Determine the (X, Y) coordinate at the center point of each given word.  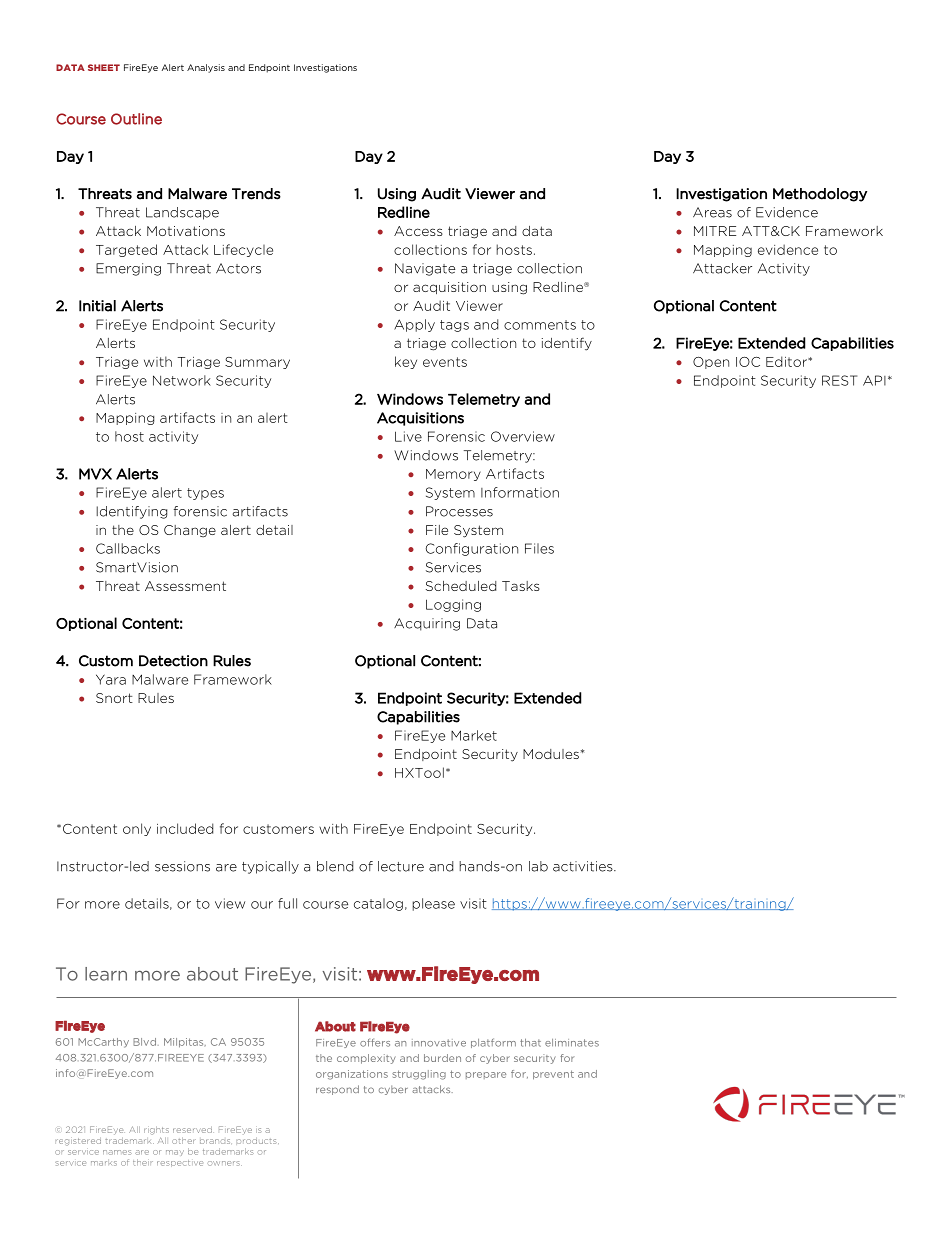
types (205, 494)
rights (156, 1131)
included (185, 828)
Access (418, 231)
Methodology (820, 195)
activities (584, 866)
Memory (453, 475)
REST (839, 380)
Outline (136, 119)
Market (474, 735)
